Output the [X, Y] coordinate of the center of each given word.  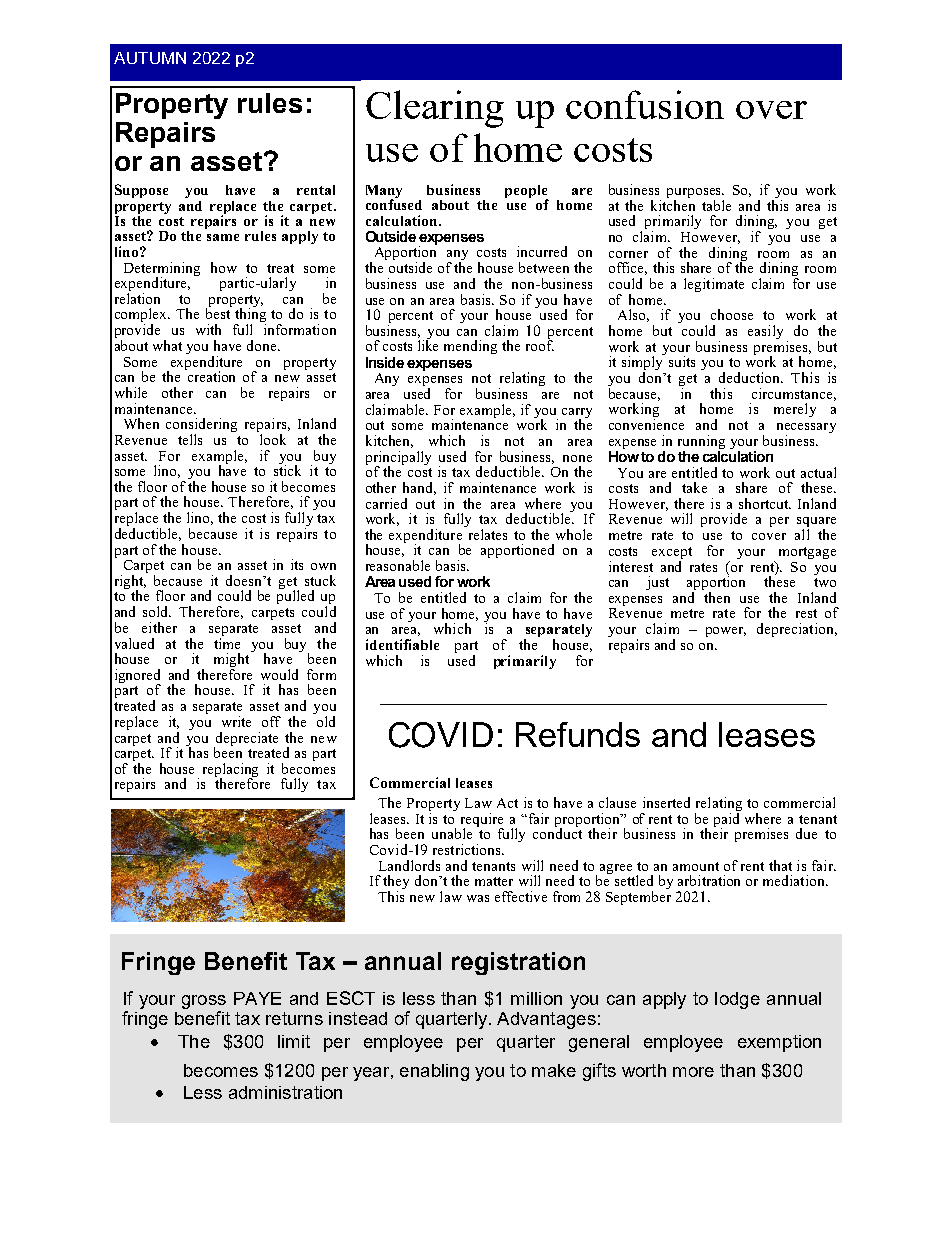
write [236, 721]
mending [470, 347]
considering [201, 426]
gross [204, 1002]
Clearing [435, 109]
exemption [779, 1043]
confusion [645, 104]
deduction [751, 377]
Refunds [578, 734]
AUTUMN [150, 58]
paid [727, 819]
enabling [434, 1072]
